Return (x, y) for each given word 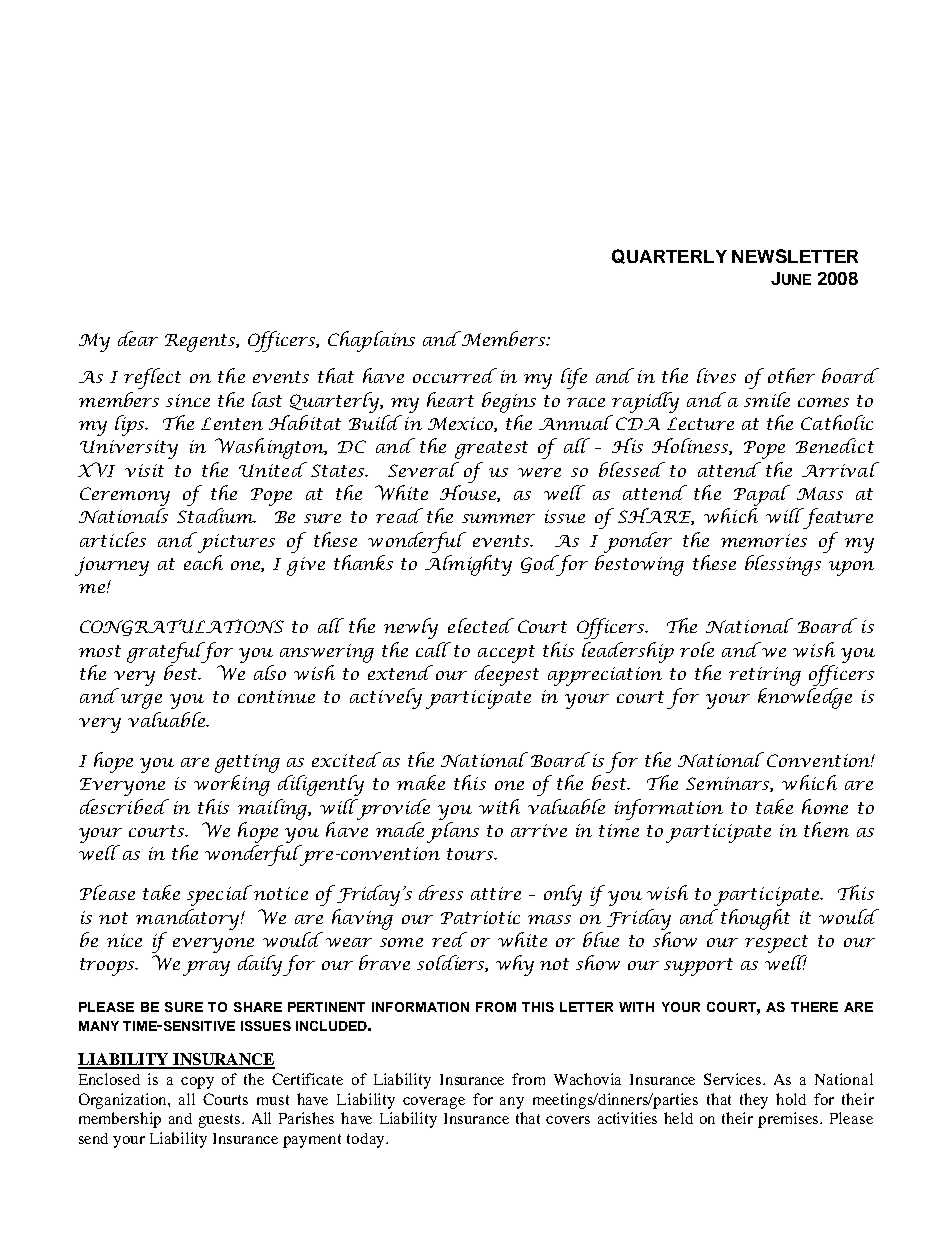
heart (450, 399)
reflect (152, 378)
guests (221, 1121)
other (791, 375)
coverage (434, 1103)
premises (790, 1120)
